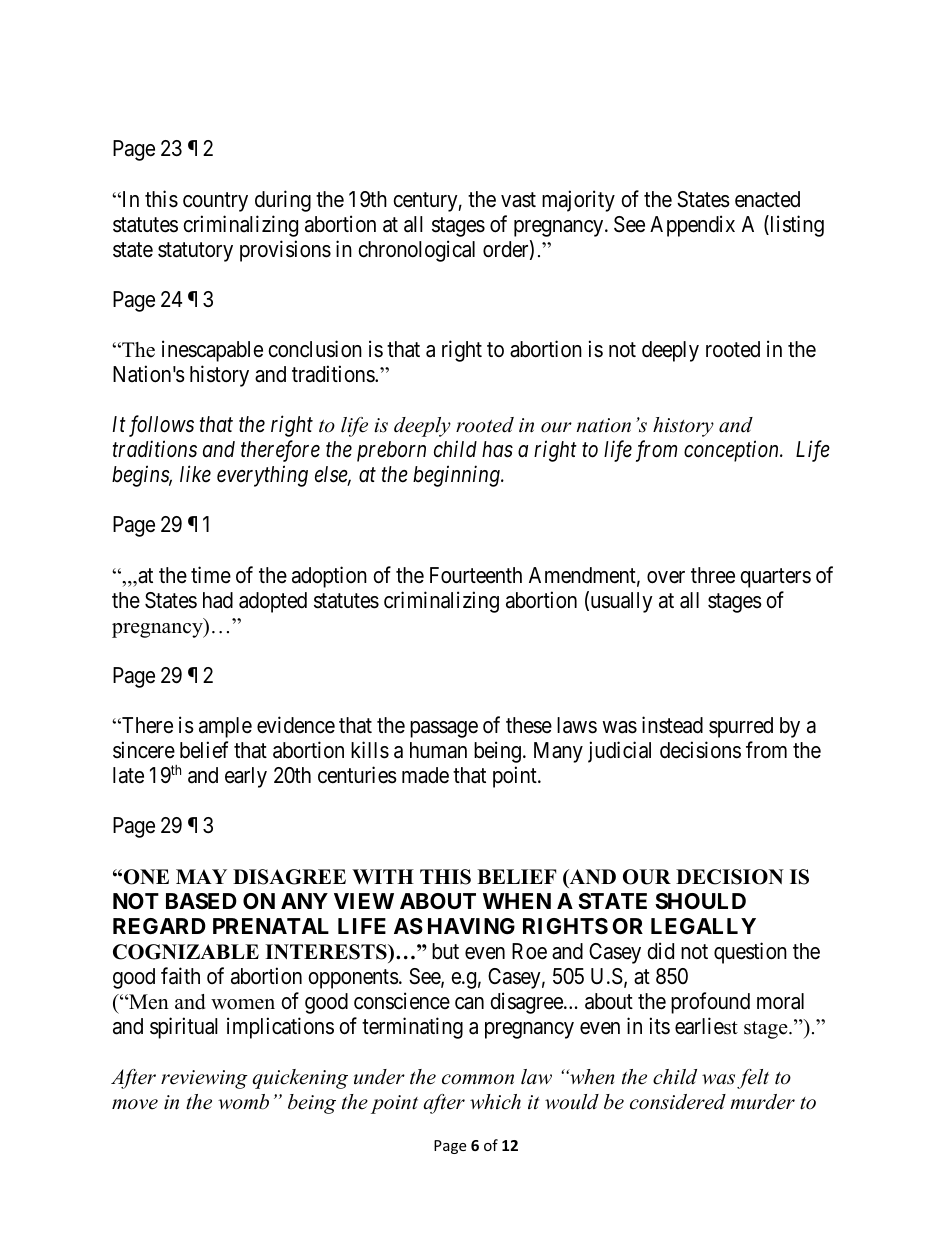 The height and width of the page is (1233, 952). What do you see at coordinates (246, 777) in the page?
I see `early` at bounding box center [246, 777].
